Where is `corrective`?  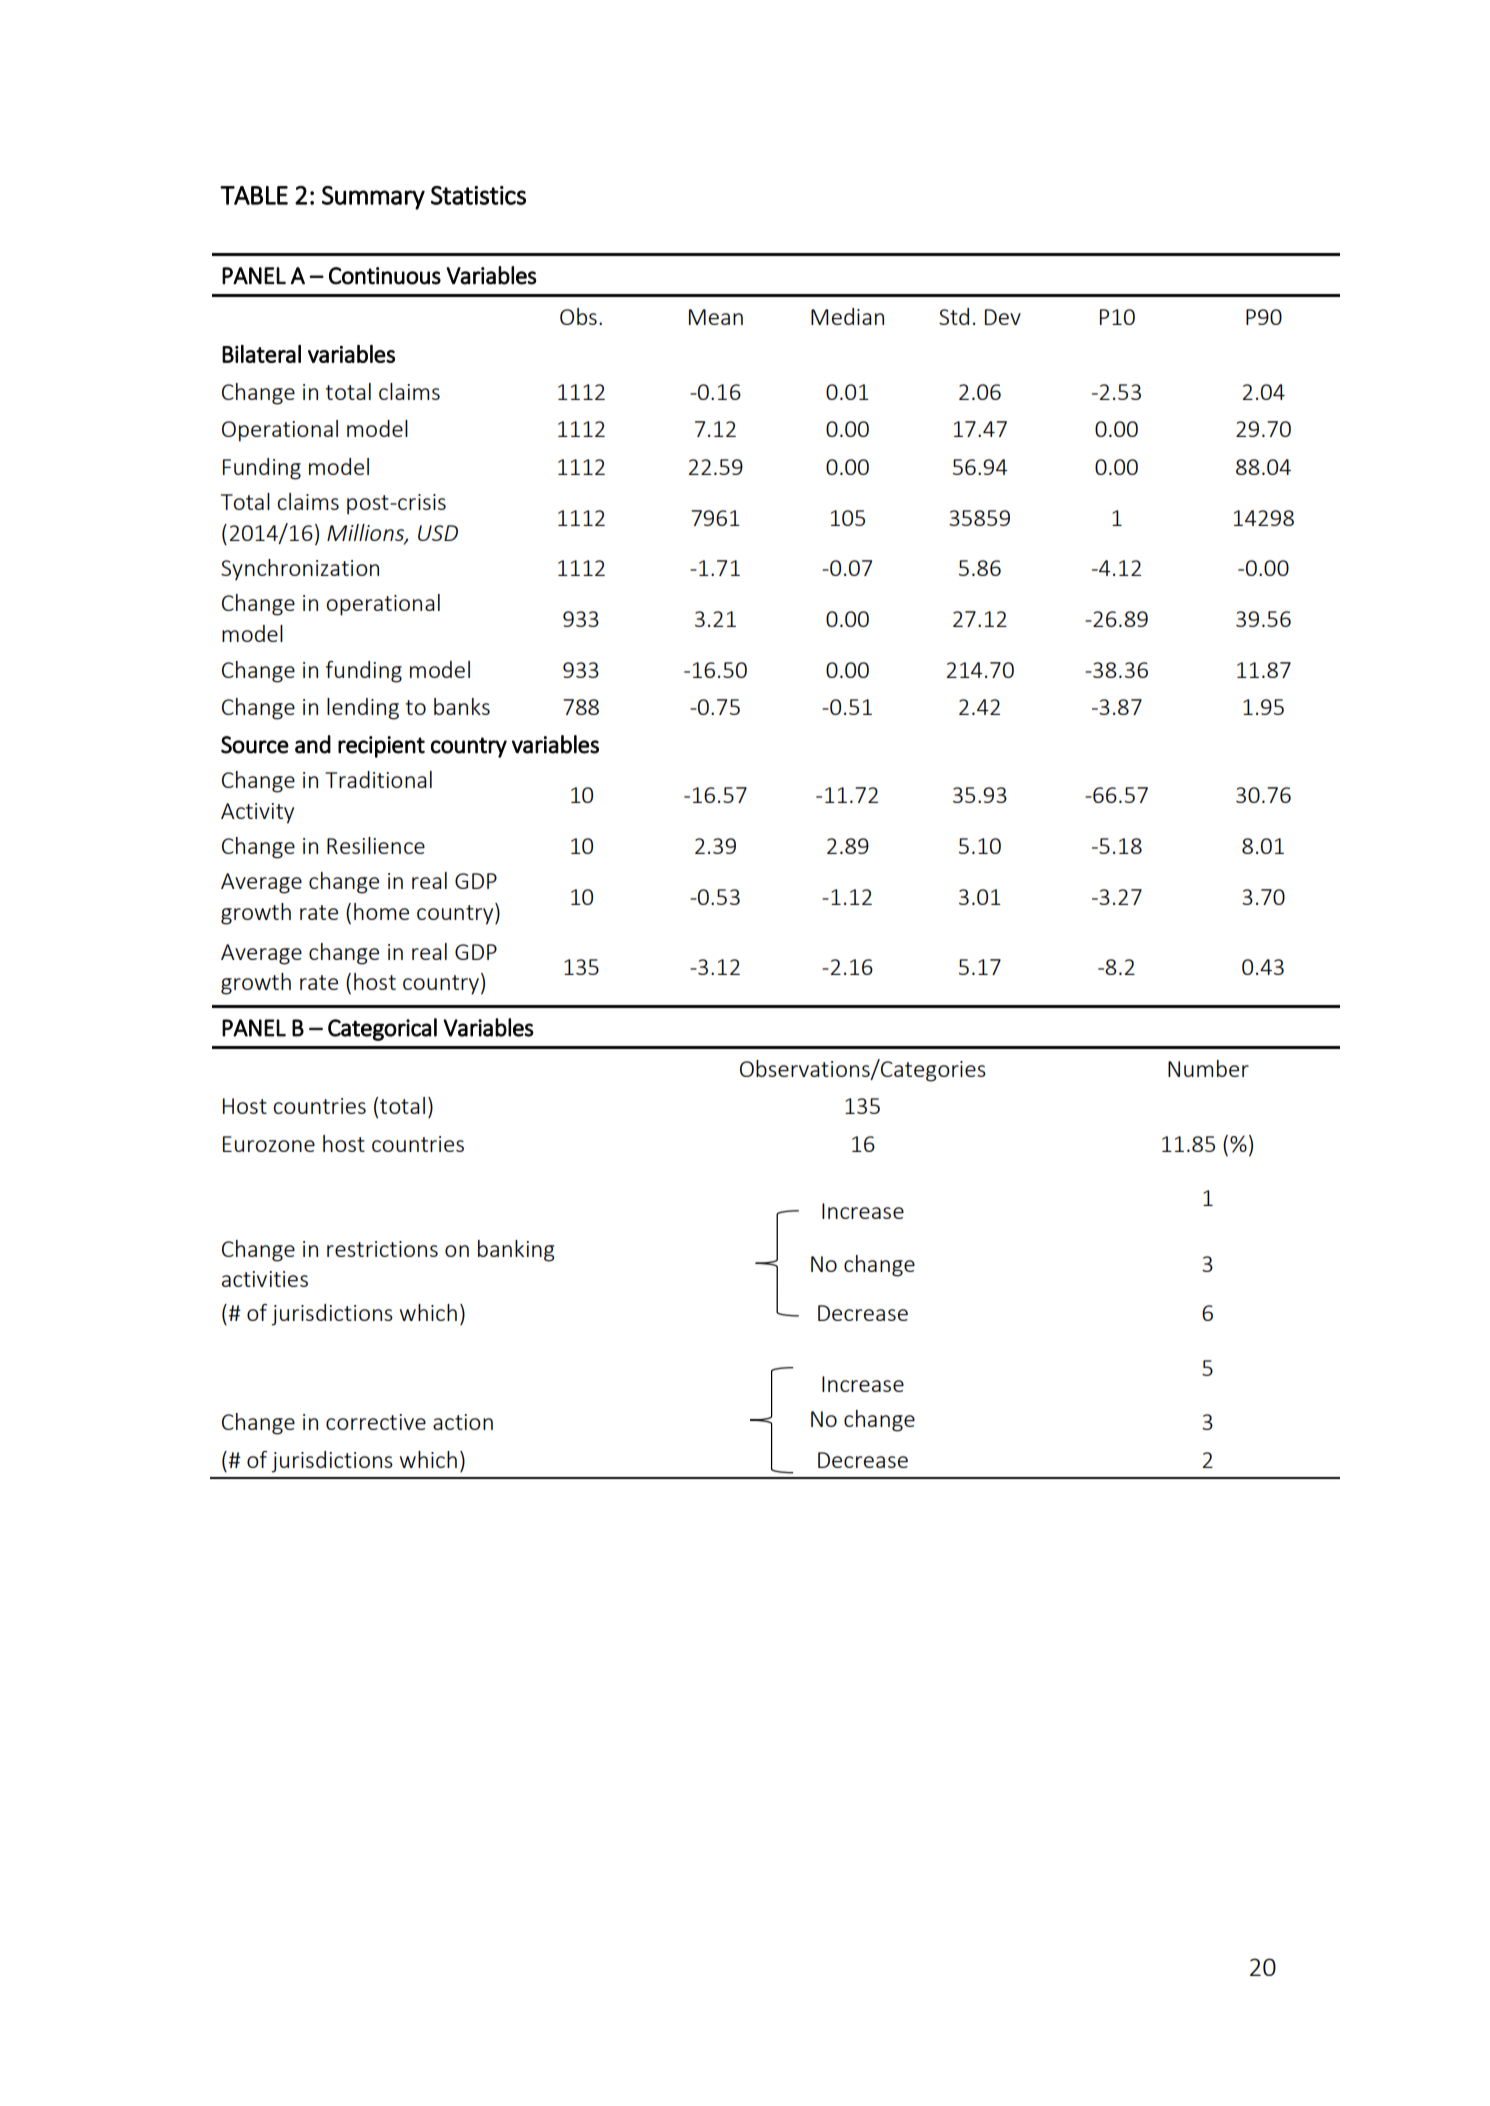 corrective is located at coordinates (376, 1422).
